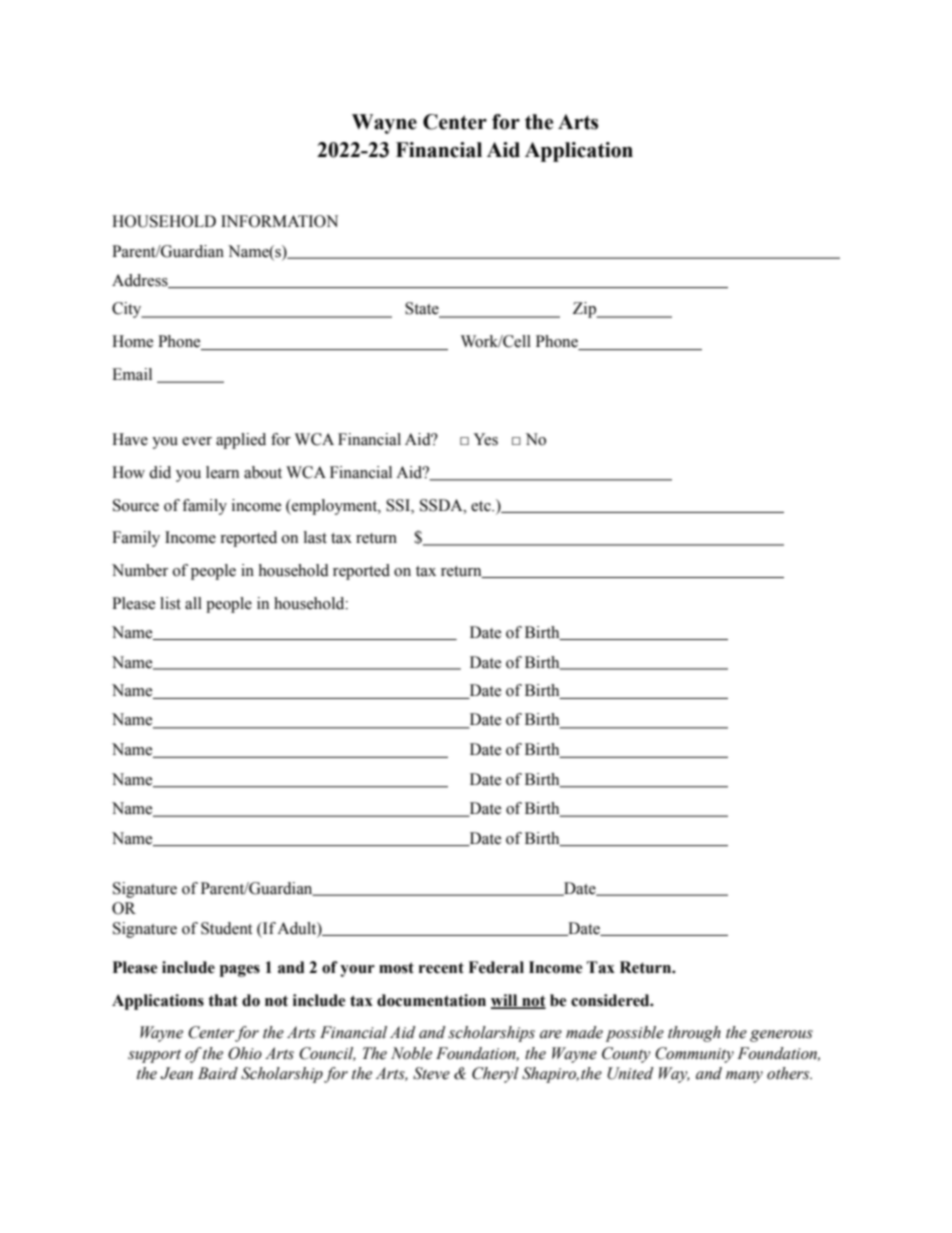 The width and height of the page is (952, 1233). Describe the element at coordinates (193, 603) in the page. I see `all` at that location.
